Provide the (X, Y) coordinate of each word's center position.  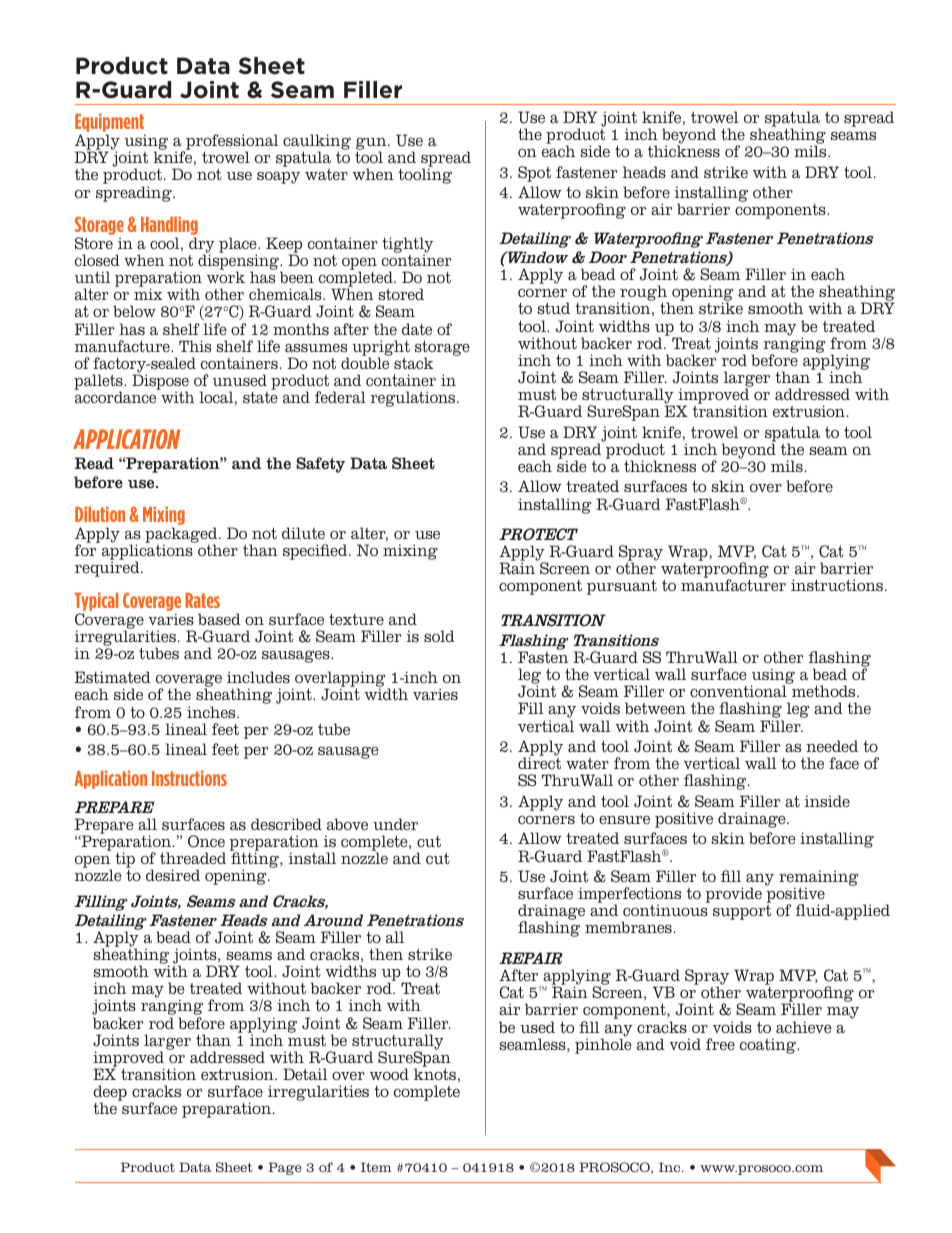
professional (231, 143)
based (219, 619)
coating (769, 1046)
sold (439, 636)
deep (110, 1094)
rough (643, 294)
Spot (534, 174)
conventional (738, 691)
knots (435, 1074)
